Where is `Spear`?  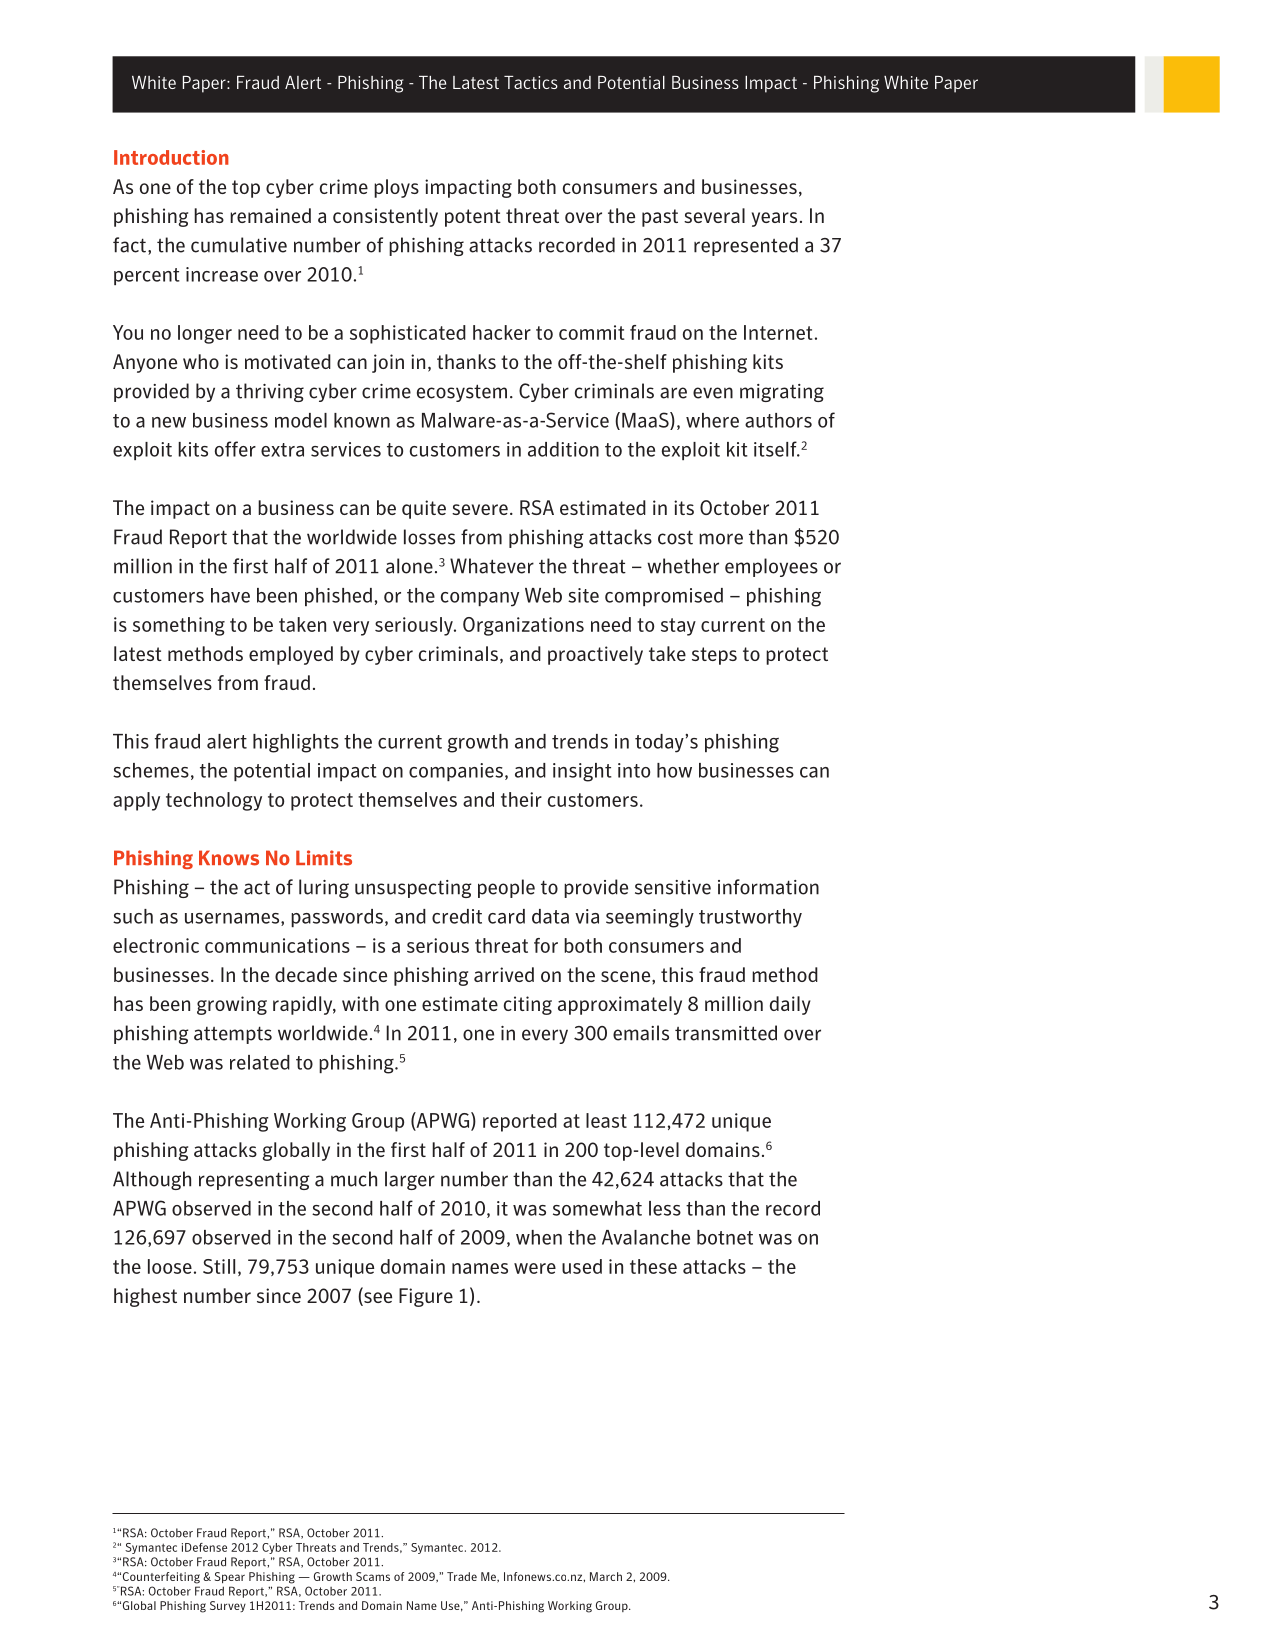
Spear is located at coordinates (230, 1577).
